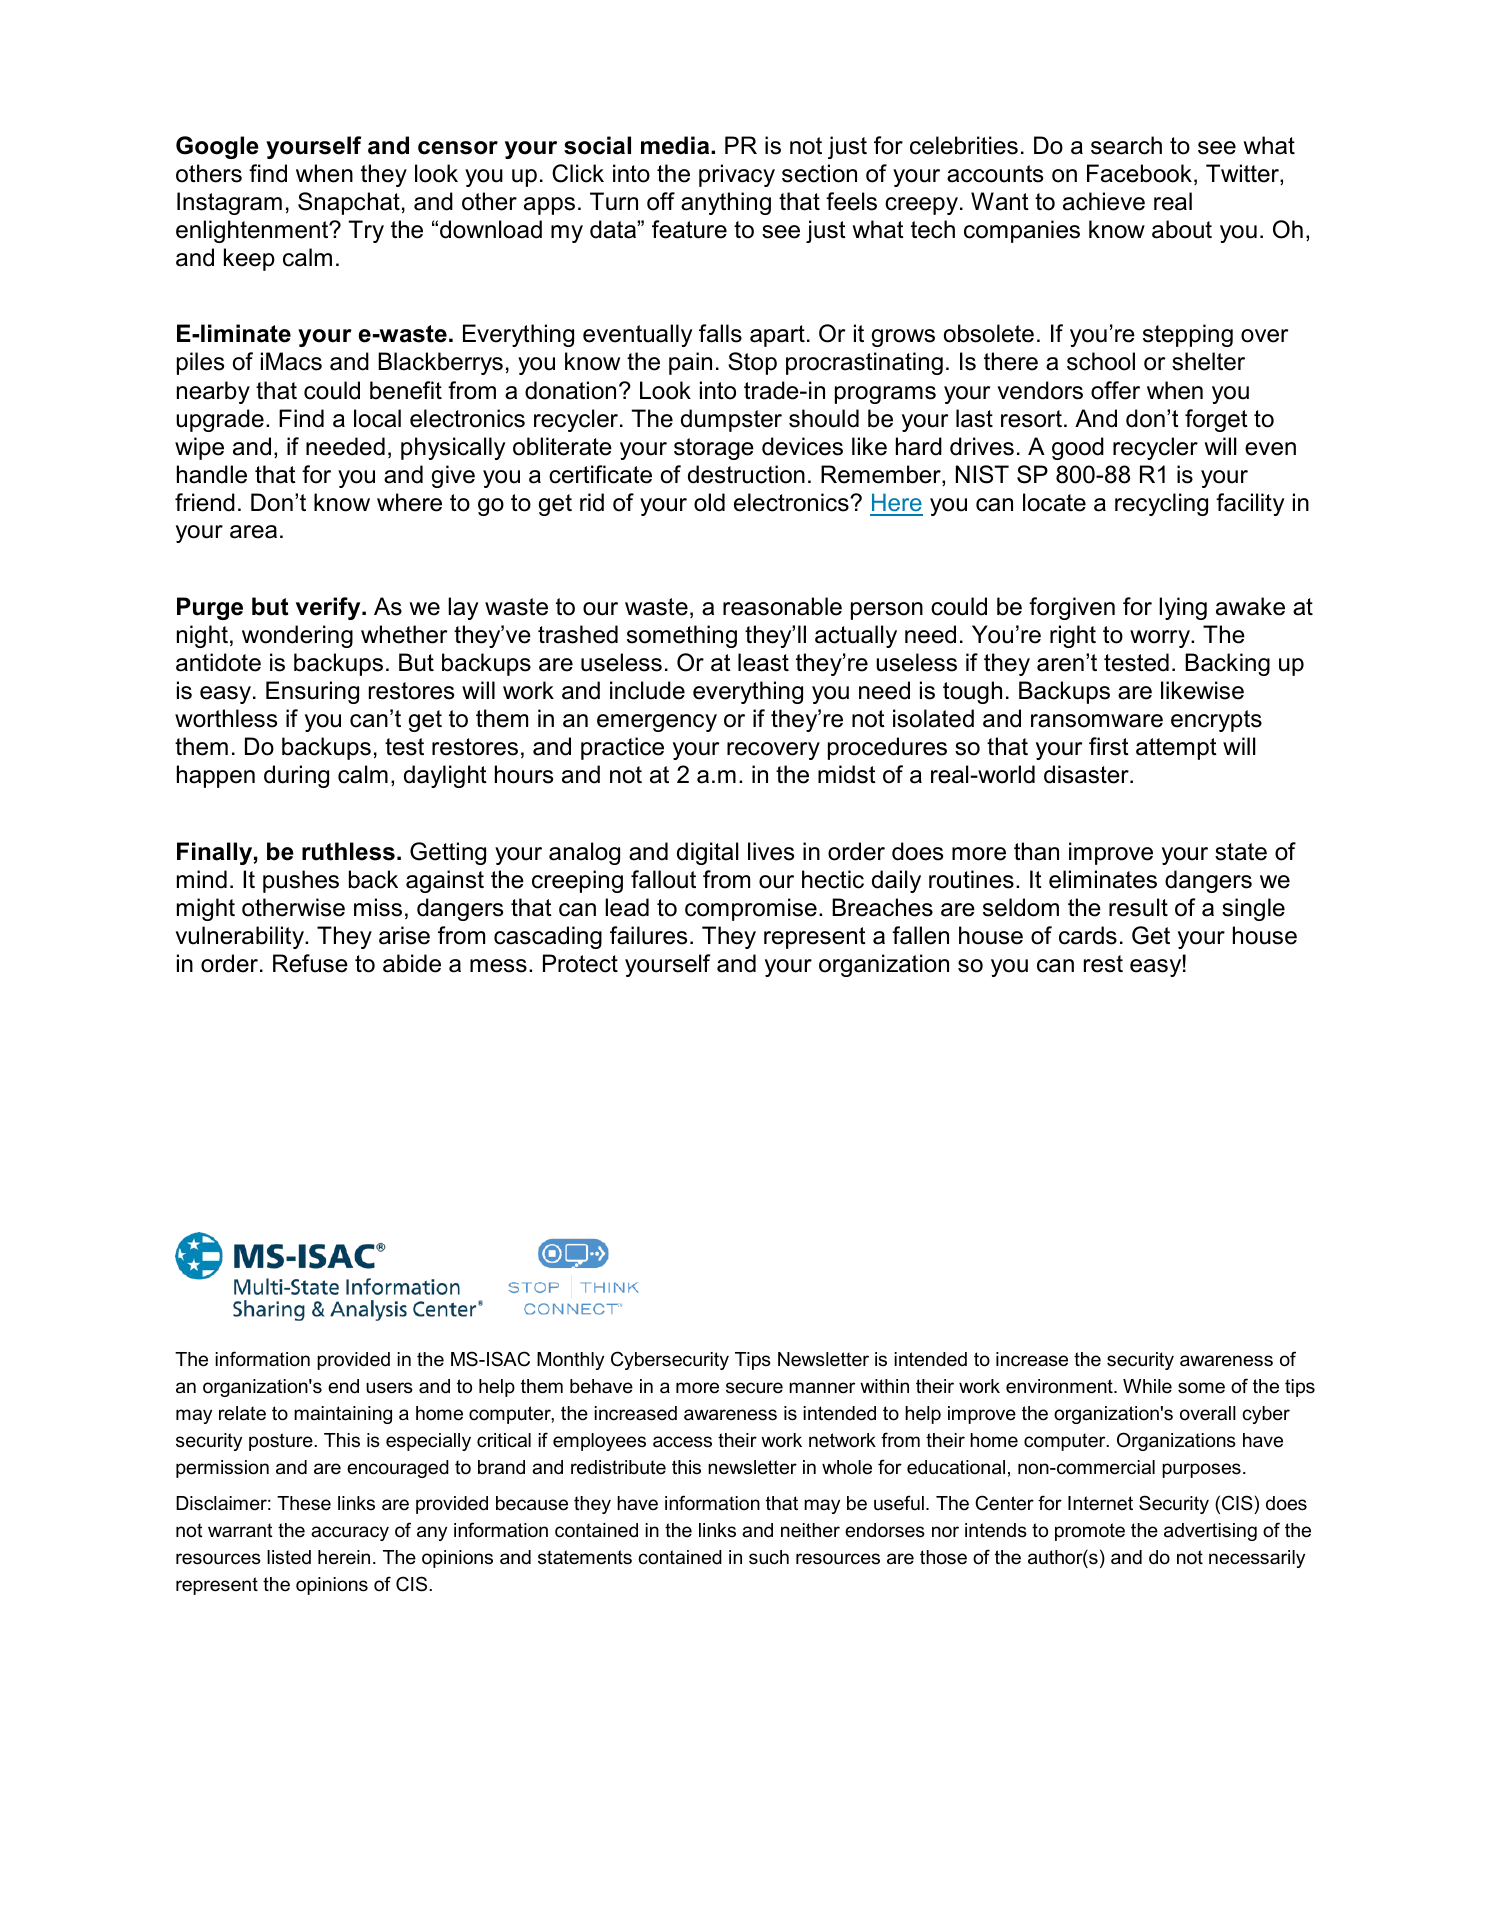  I want to click on Refuse, so click(310, 963).
